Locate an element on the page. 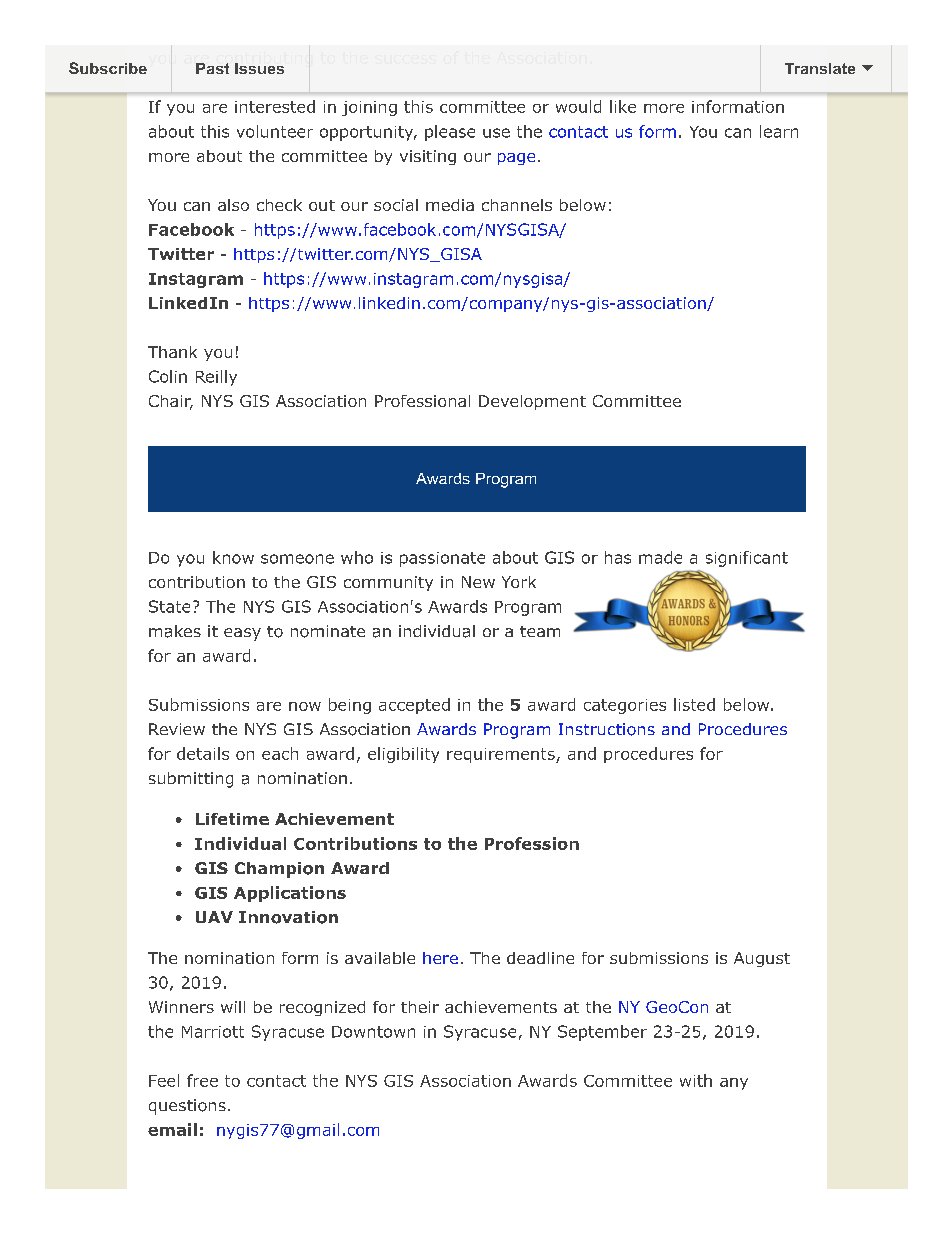 The width and height of the document is (952, 1233). Development is located at coordinates (532, 402).
